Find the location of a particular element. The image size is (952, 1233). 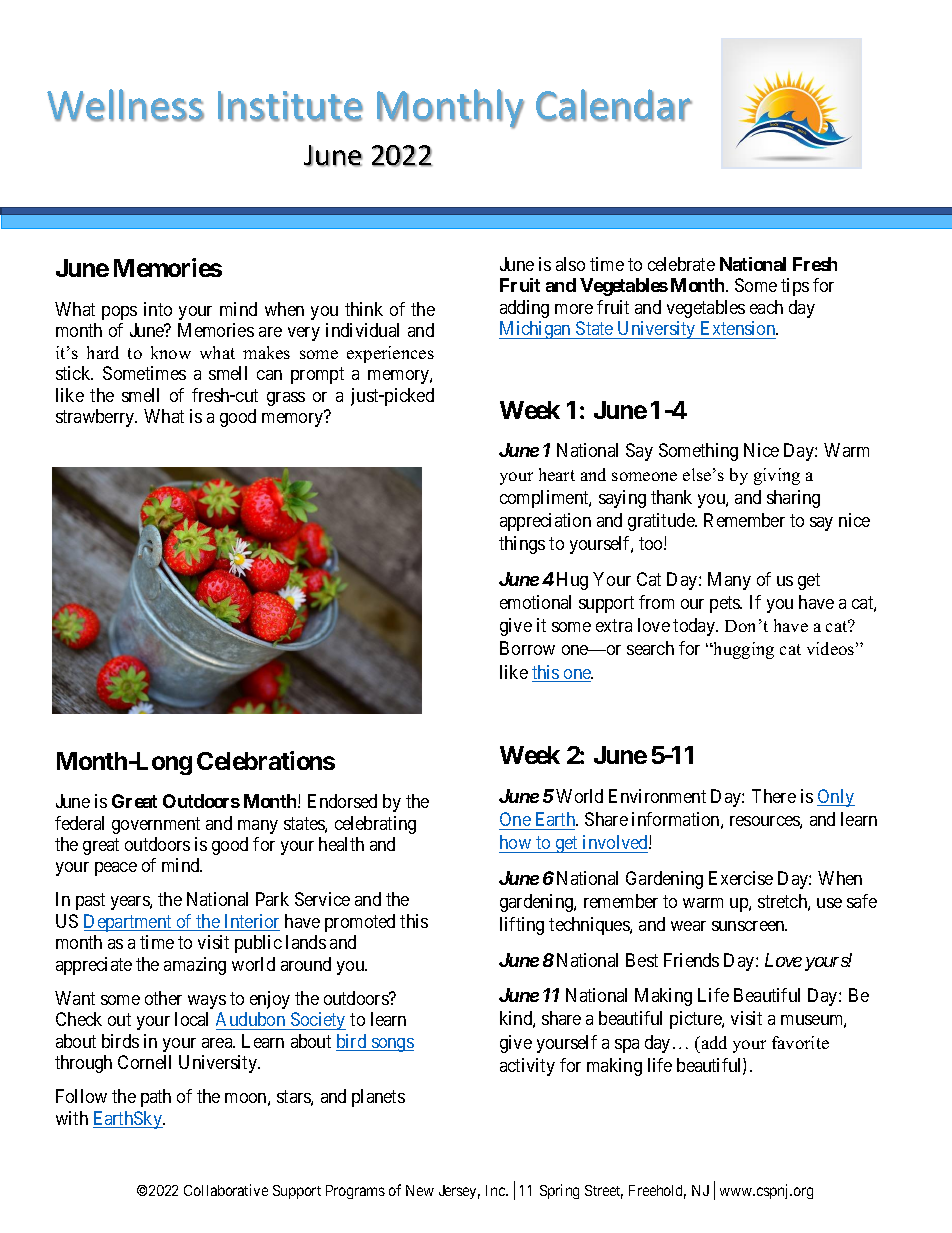

Institute is located at coordinates (290, 106).
